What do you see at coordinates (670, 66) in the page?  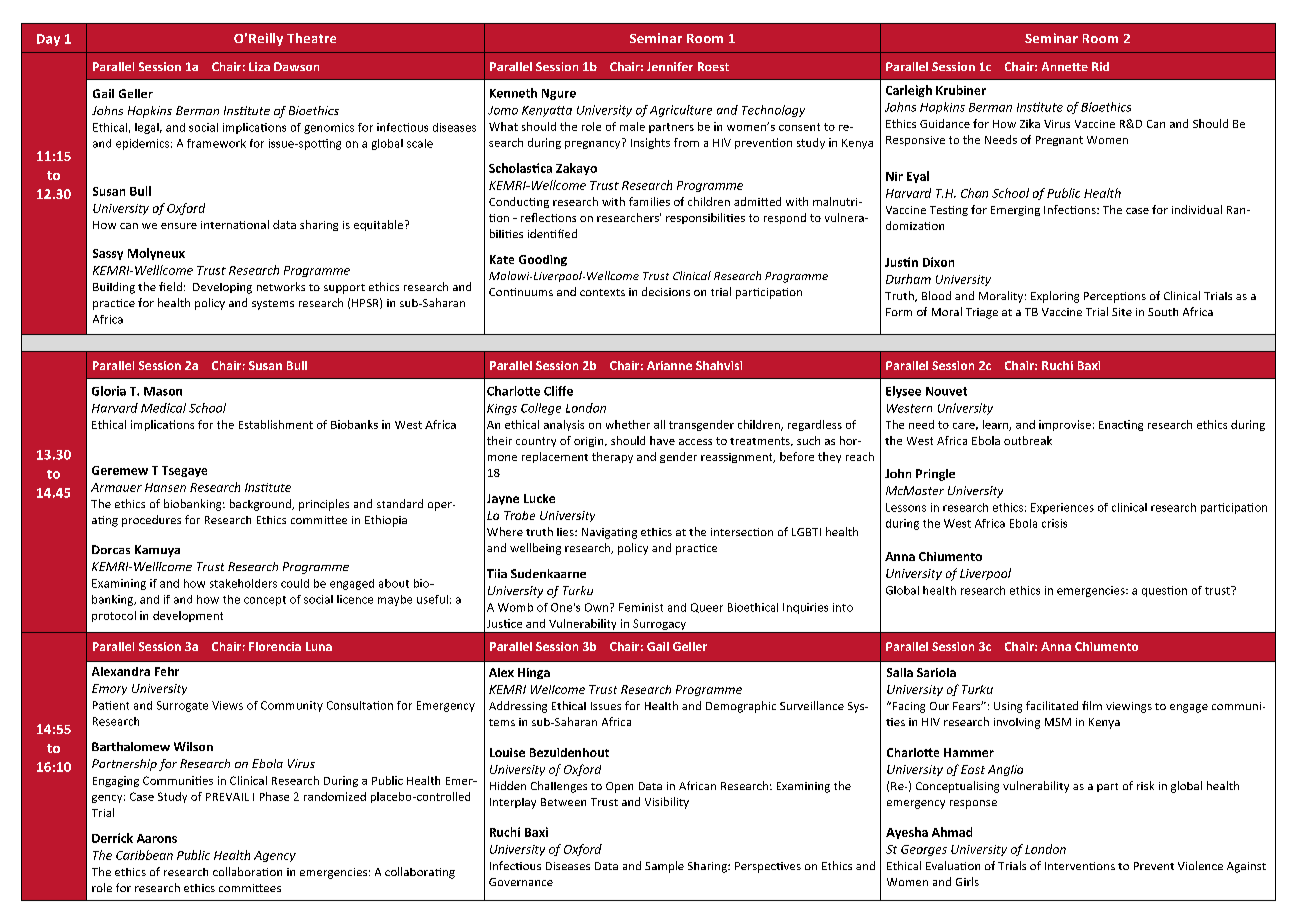 I see `Jennifer` at bounding box center [670, 66].
